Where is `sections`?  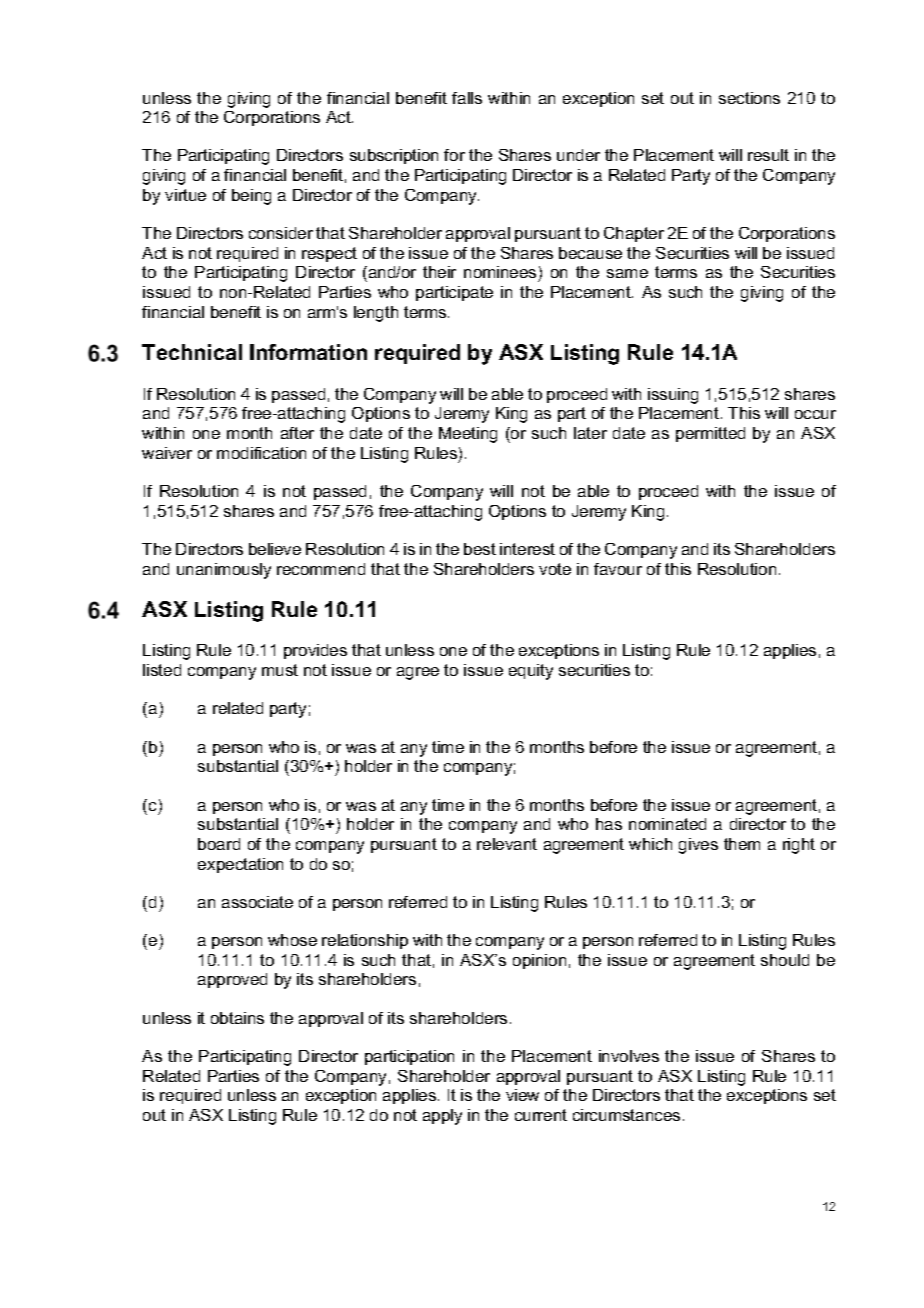
sections is located at coordinates (749, 98).
